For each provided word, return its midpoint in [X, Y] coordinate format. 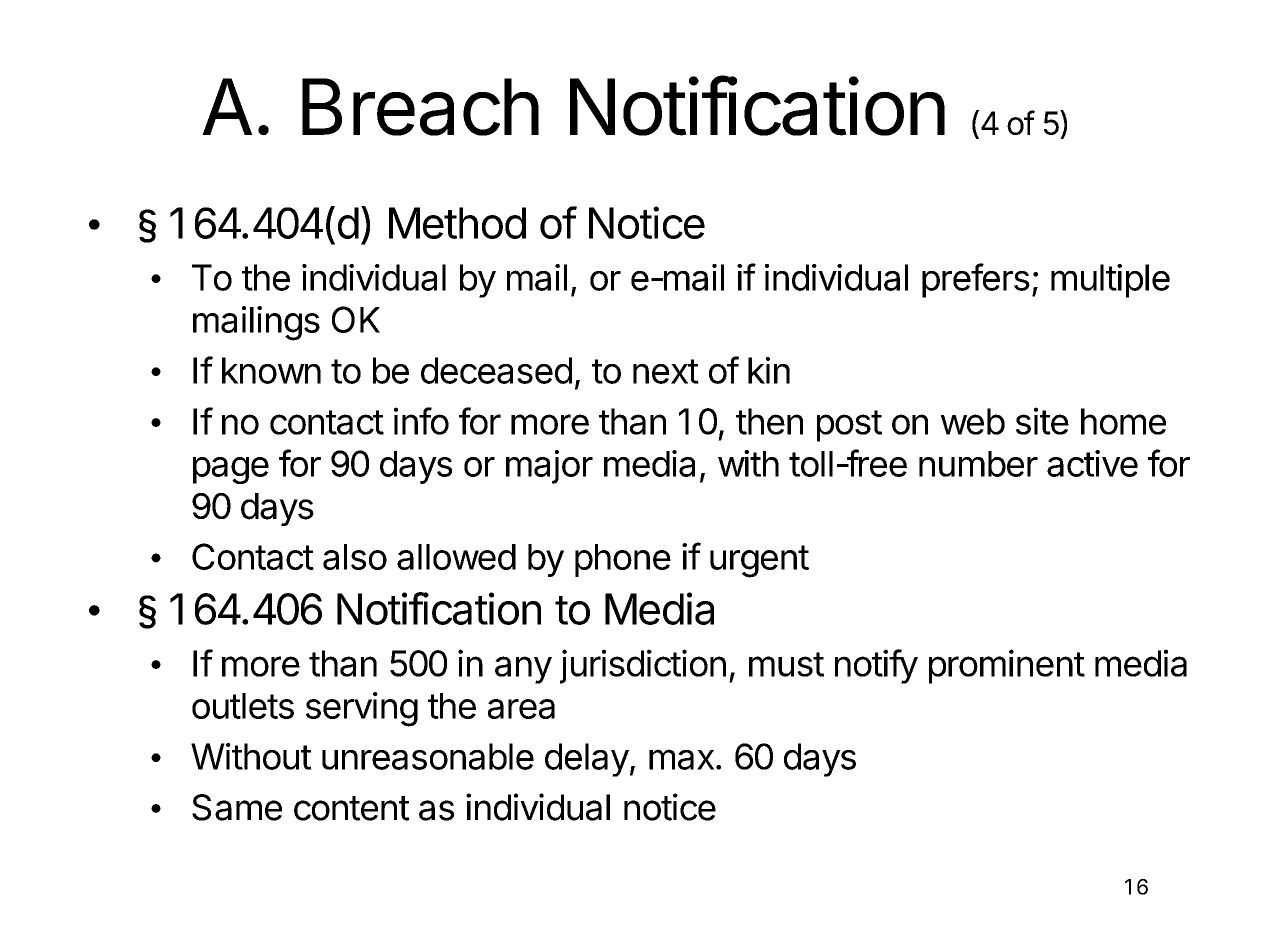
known [271, 370]
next [666, 371]
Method [457, 223]
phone [623, 560]
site [1042, 421]
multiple [1110, 281]
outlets [243, 706]
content [352, 808]
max [681, 759]
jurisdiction [643, 666]
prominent [1007, 666]
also [355, 557]
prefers [976, 280]
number [978, 464]
